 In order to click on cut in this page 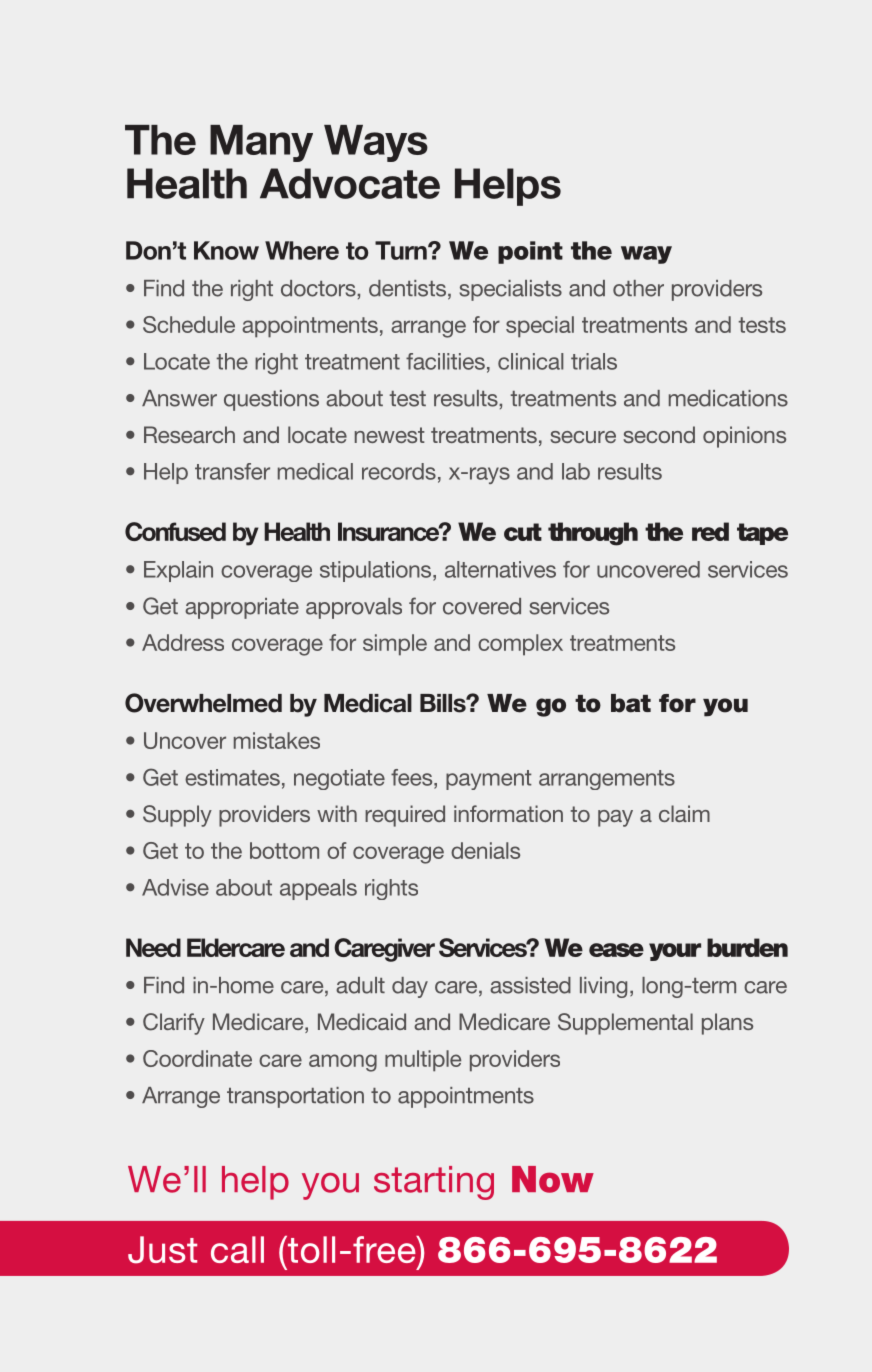, I will do `click(523, 532)`.
